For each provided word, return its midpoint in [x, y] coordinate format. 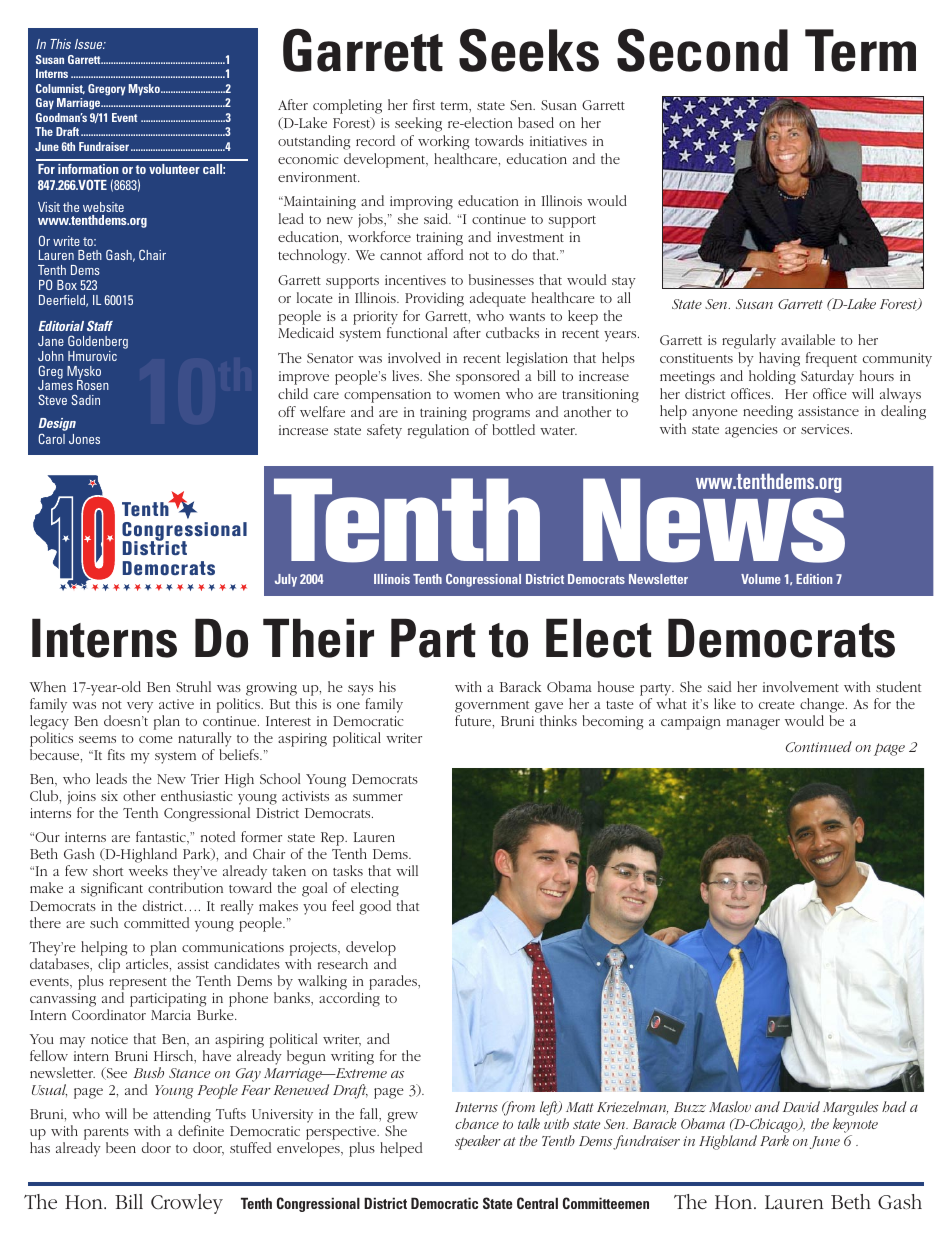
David [801, 1106]
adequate [498, 299]
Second [702, 50]
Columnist [60, 89]
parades [394, 982]
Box [67, 285]
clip [109, 965]
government [492, 707]
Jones [84, 439]
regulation [438, 431]
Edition [814, 579]
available [808, 339]
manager [753, 724]
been [121, 1147]
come [156, 739]
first [424, 104]
